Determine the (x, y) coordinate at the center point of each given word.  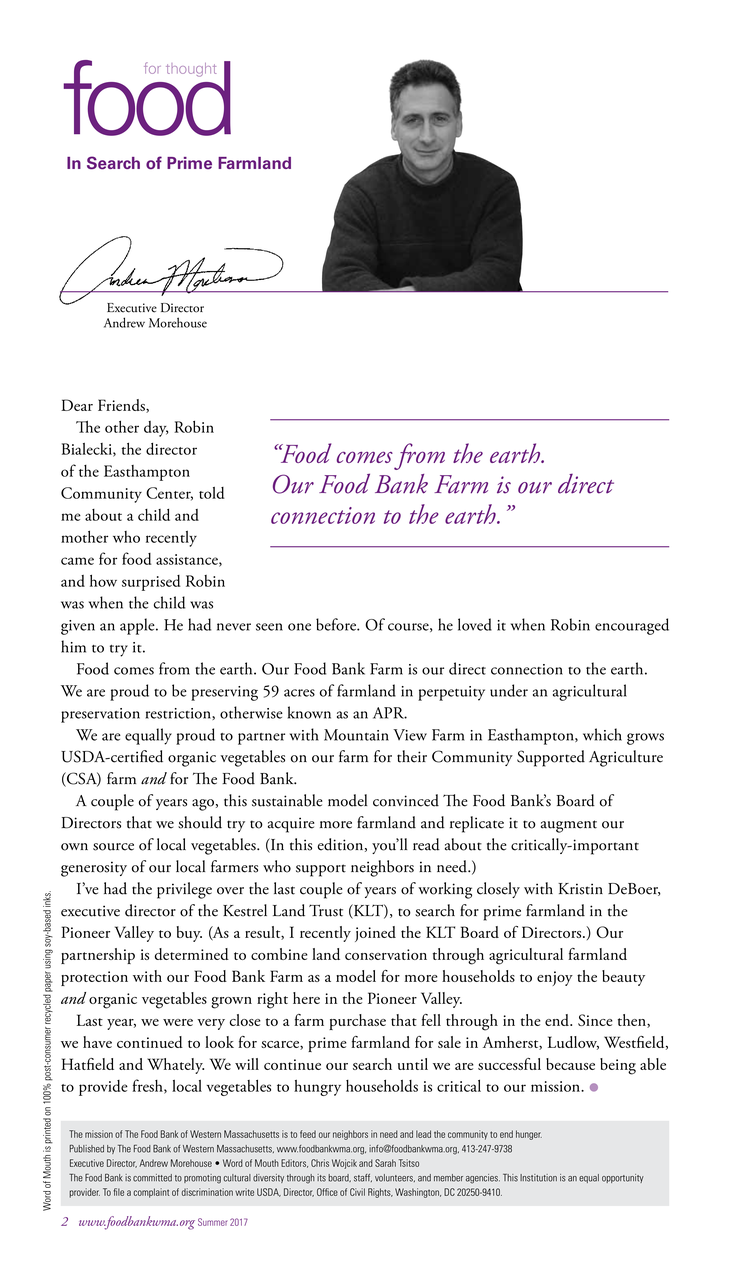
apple (138, 626)
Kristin (580, 889)
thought (191, 70)
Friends (122, 406)
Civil (357, 1192)
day (156, 429)
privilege (184, 890)
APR (390, 713)
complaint (151, 1193)
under (509, 690)
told (212, 493)
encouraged (632, 626)
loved (475, 624)
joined (375, 934)
